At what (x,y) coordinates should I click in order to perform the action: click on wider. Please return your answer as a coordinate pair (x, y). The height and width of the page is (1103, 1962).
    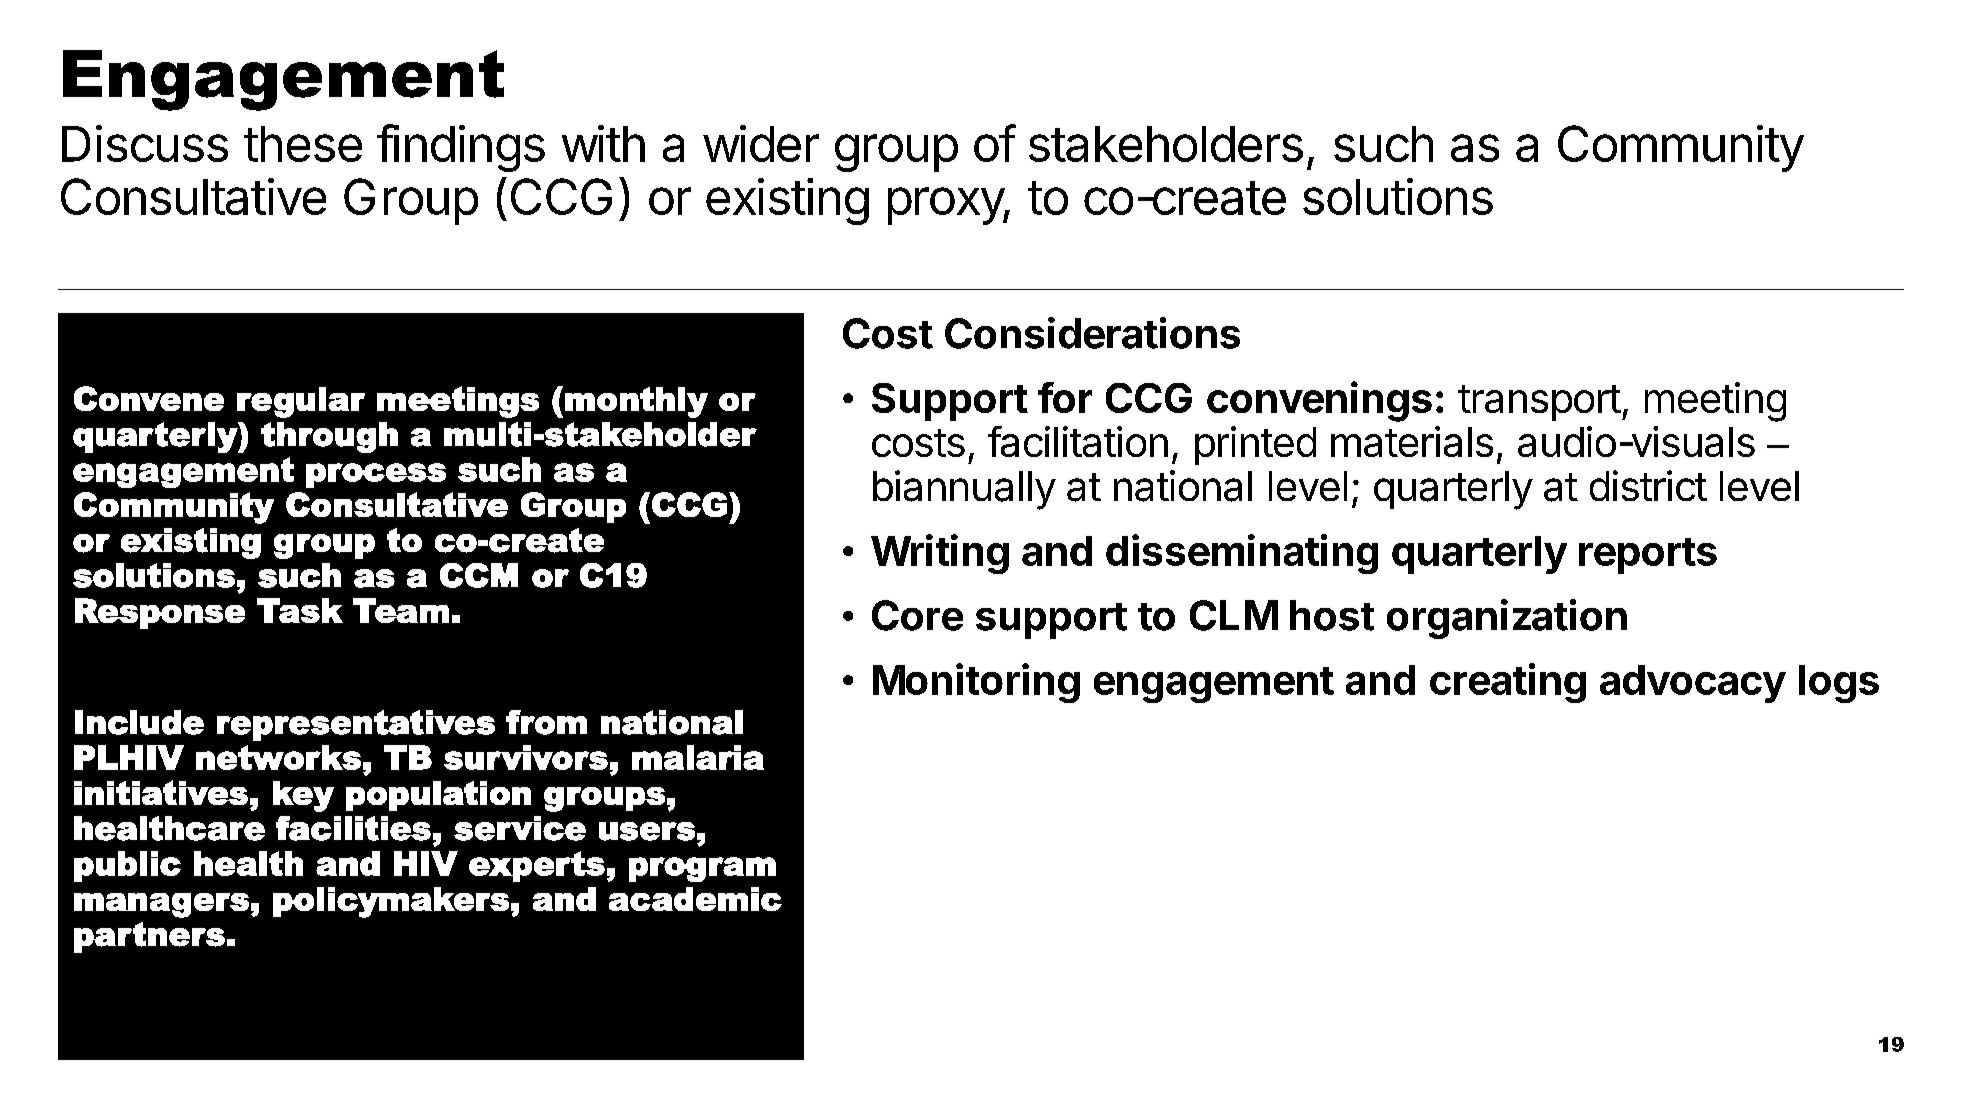
    Looking at the image, I should click on (761, 143).
